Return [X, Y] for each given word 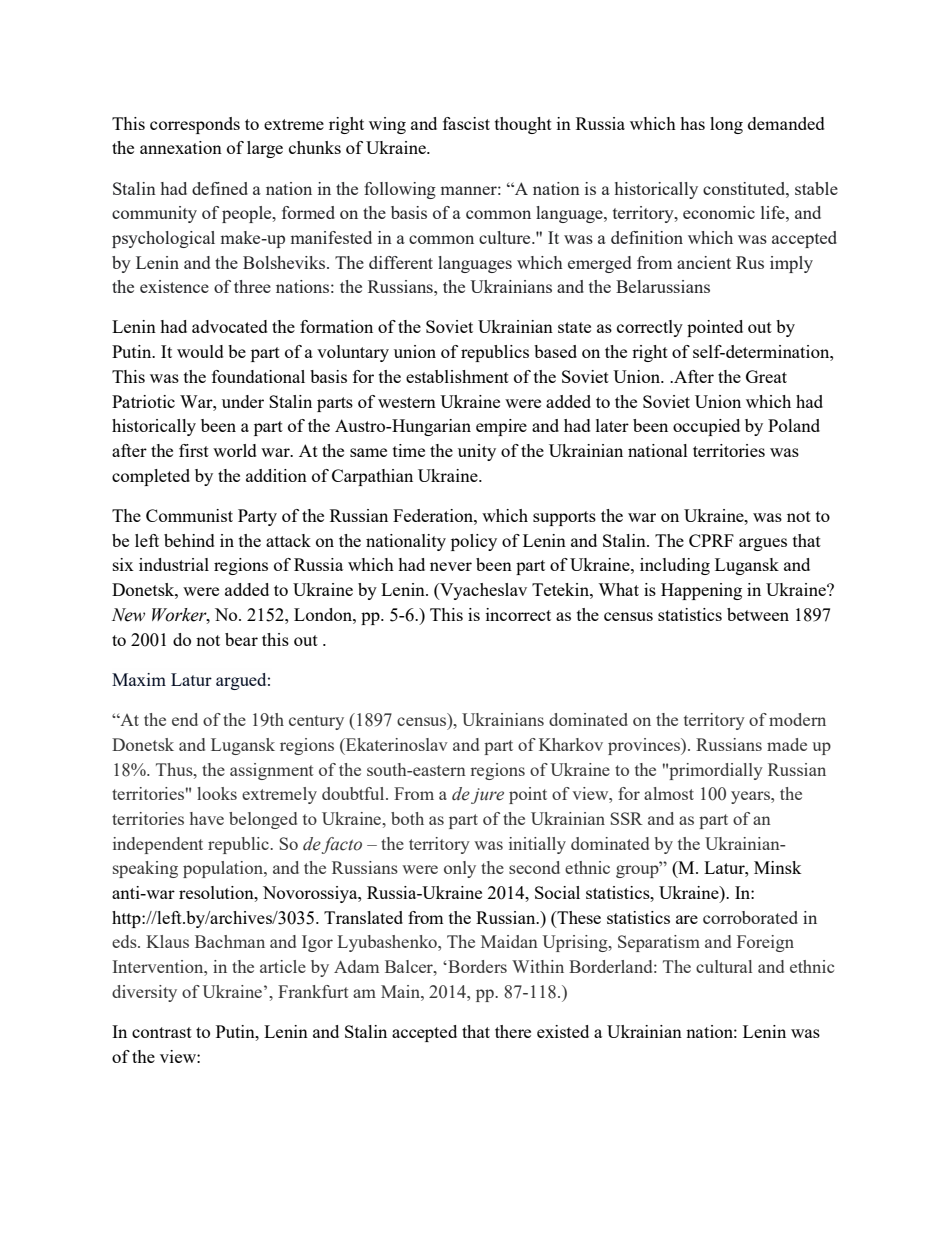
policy [474, 542]
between [758, 614]
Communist [189, 515]
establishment [457, 376]
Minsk [778, 867]
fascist [466, 123]
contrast [162, 1032]
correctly [650, 328]
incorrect [518, 614]
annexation [181, 147]
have [207, 818]
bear [241, 639]
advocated [230, 326]
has [692, 123]
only [460, 869]
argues [763, 544]
